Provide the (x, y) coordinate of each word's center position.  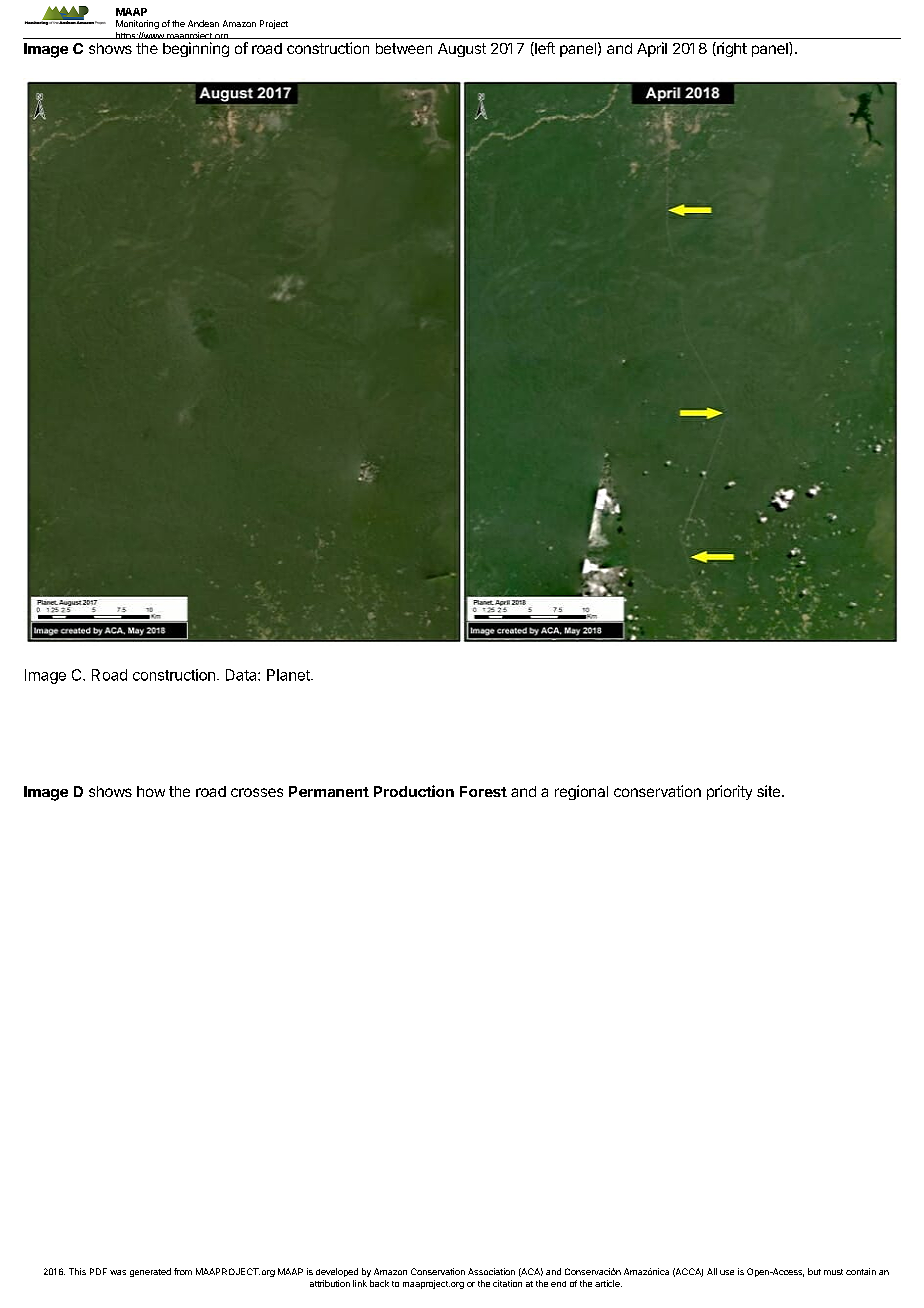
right (731, 49)
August (462, 50)
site (770, 791)
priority (729, 792)
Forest (483, 791)
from (183, 1271)
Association (491, 1271)
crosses (257, 792)
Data (242, 675)
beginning (196, 49)
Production (414, 791)
